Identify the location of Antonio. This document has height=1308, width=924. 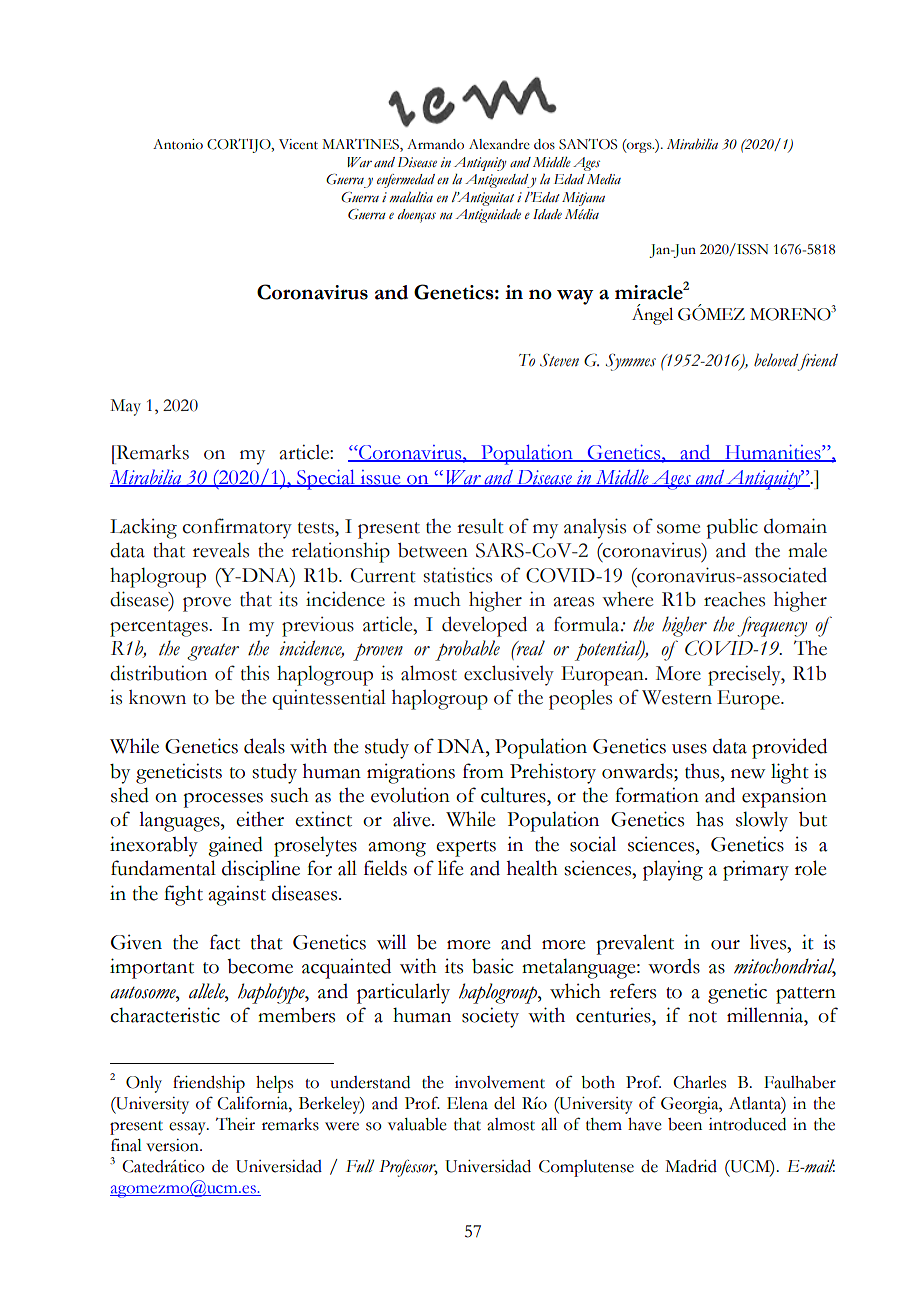
(178, 144).
